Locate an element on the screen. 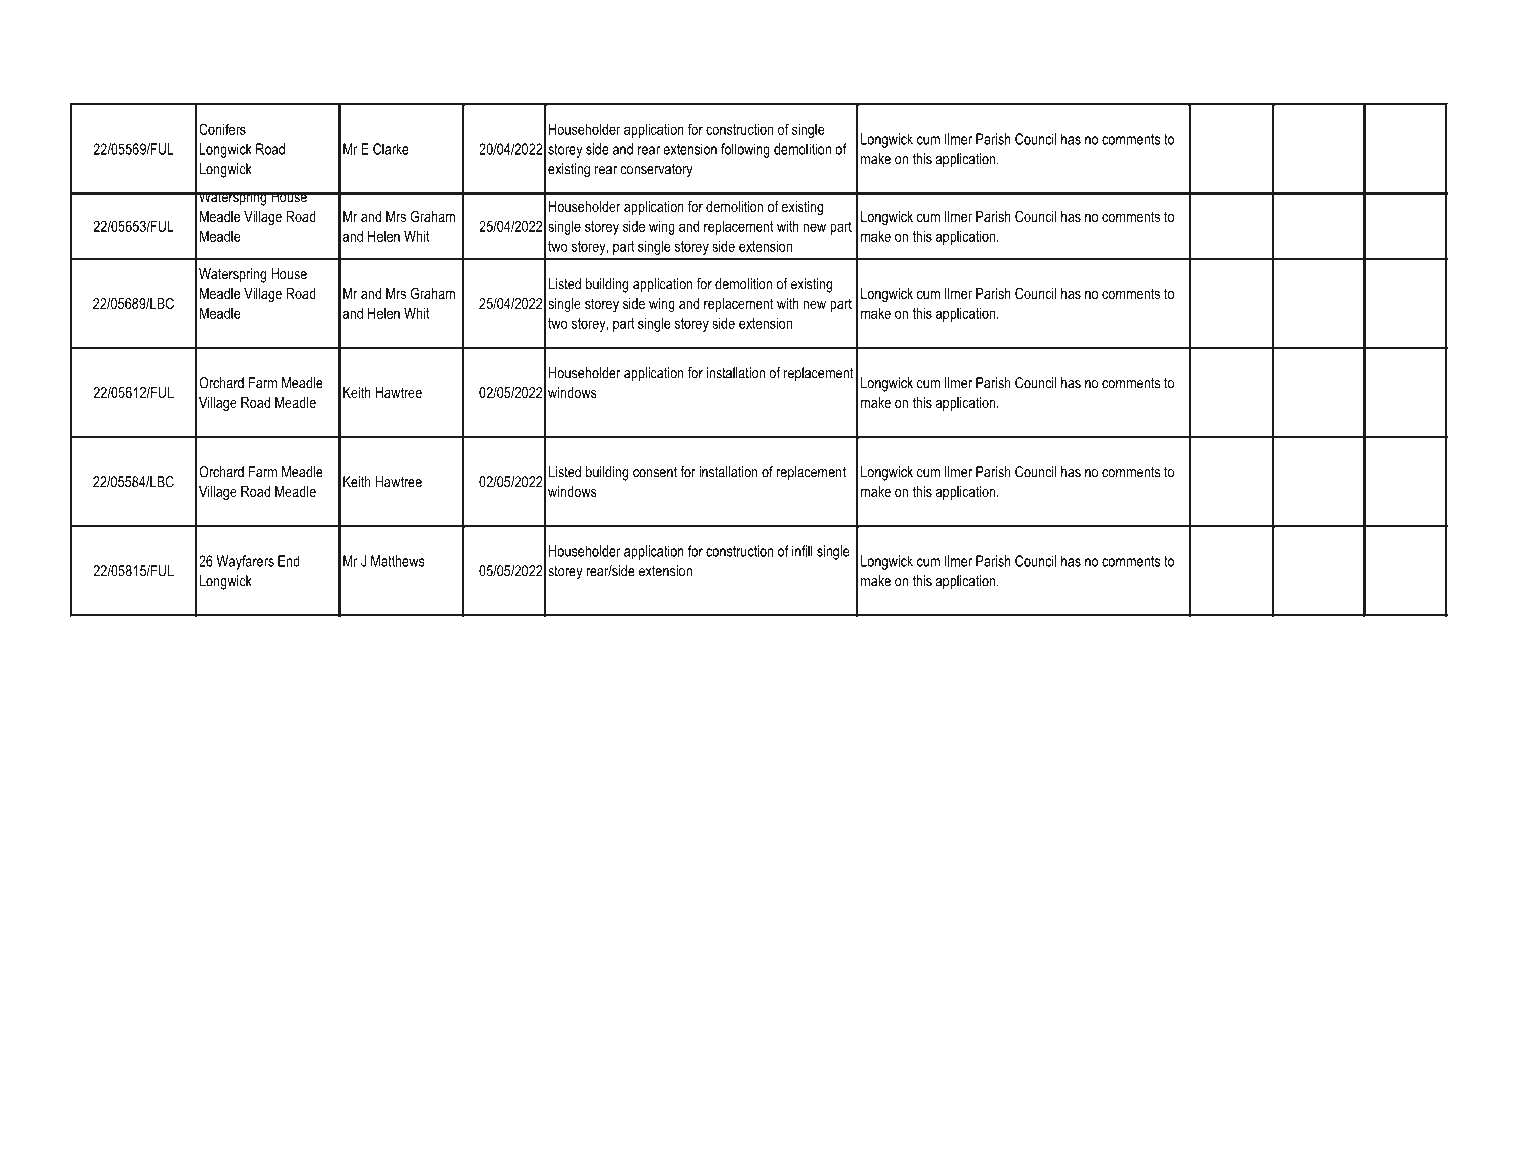 This screenshot has height=1174, width=1519. End is located at coordinates (289, 561).
